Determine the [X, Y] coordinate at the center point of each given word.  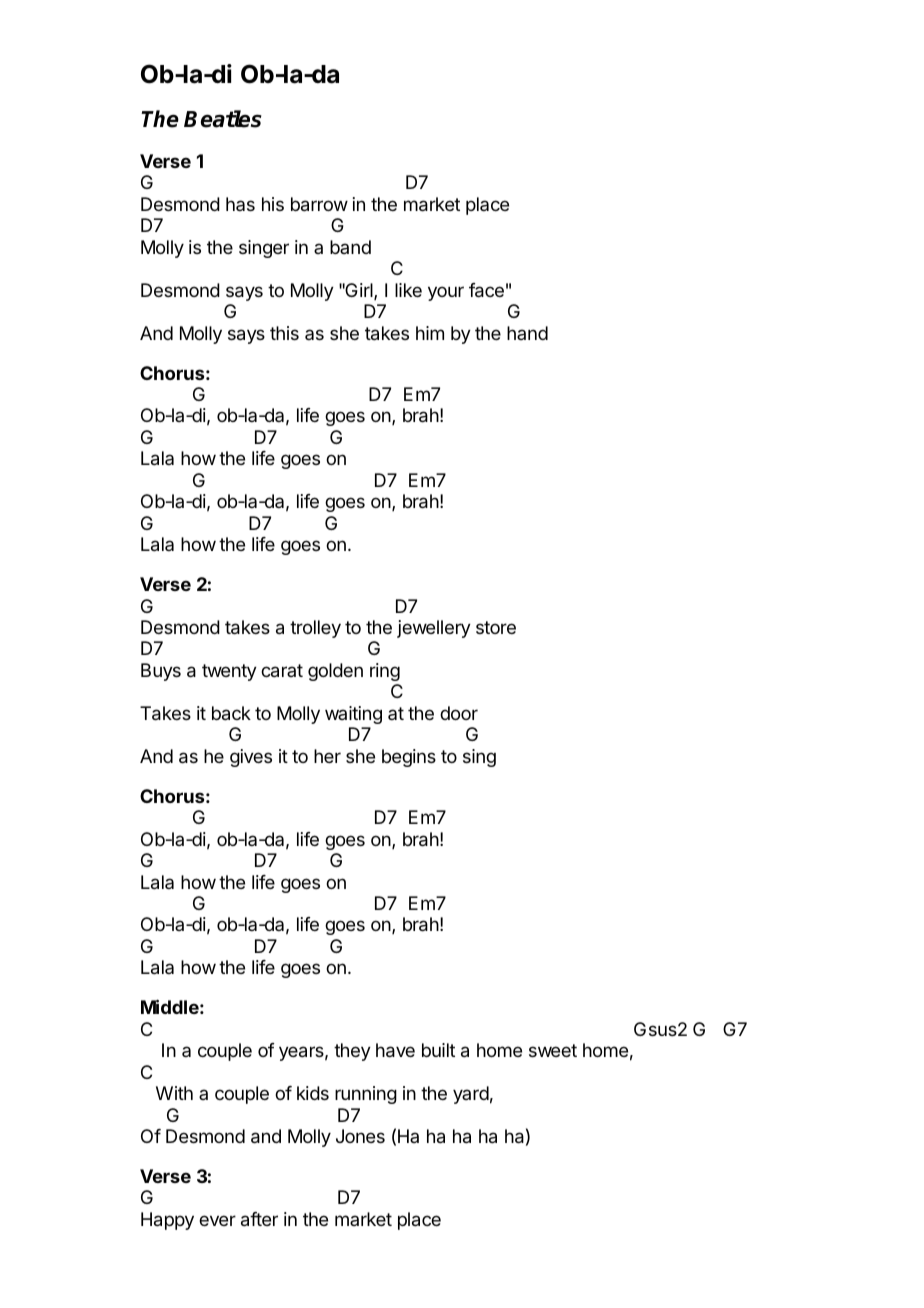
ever [217, 1220]
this [284, 333]
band [350, 247]
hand [527, 333]
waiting [353, 715]
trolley [315, 629]
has [240, 204]
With [174, 1093]
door [459, 713]
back [231, 713]
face [486, 290]
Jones [360, 1136]
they [352, 1052]
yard [471, 1095]
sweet [553, 1050]
